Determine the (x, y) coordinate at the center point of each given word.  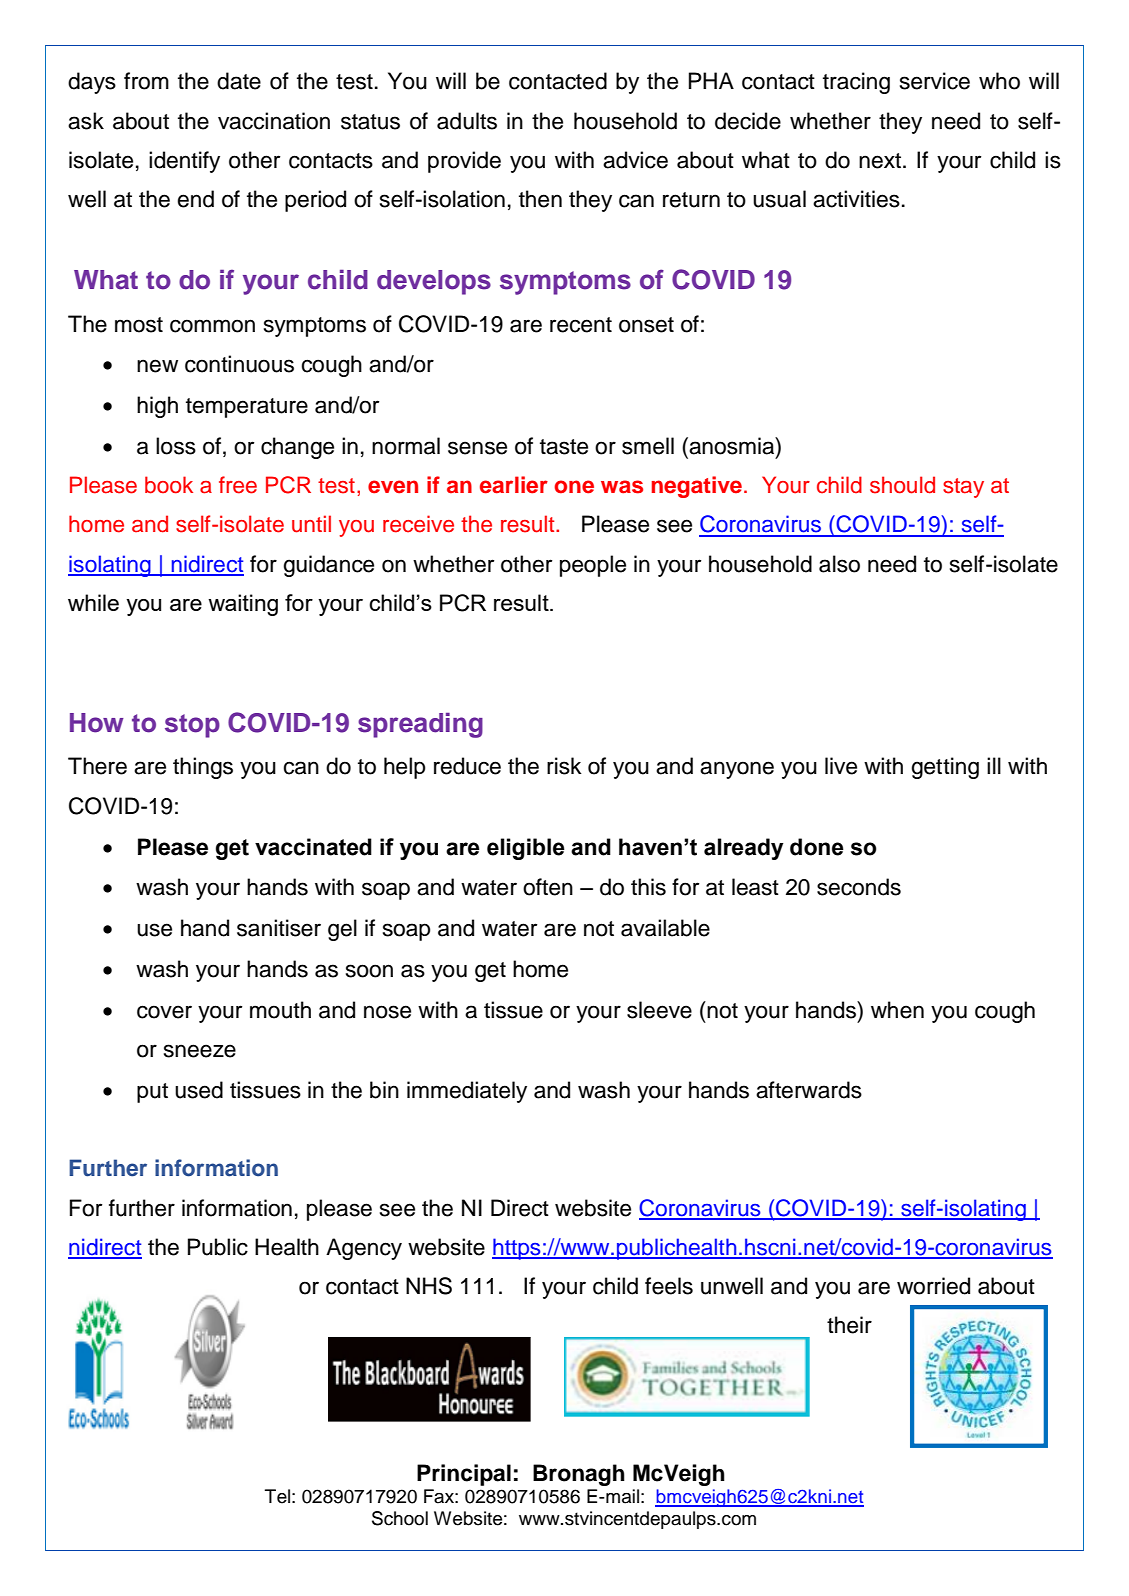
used (199, 1090)
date (239, 81)
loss (176, 446)
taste (564, 447)
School (400, 1518)
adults (467, 121)
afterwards (809, 1090)
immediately (467, 1092)
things (203, 768)
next (880, 161)
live (841, 766)
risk (564, 766)
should (902, 485)
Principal (464, 1475)
